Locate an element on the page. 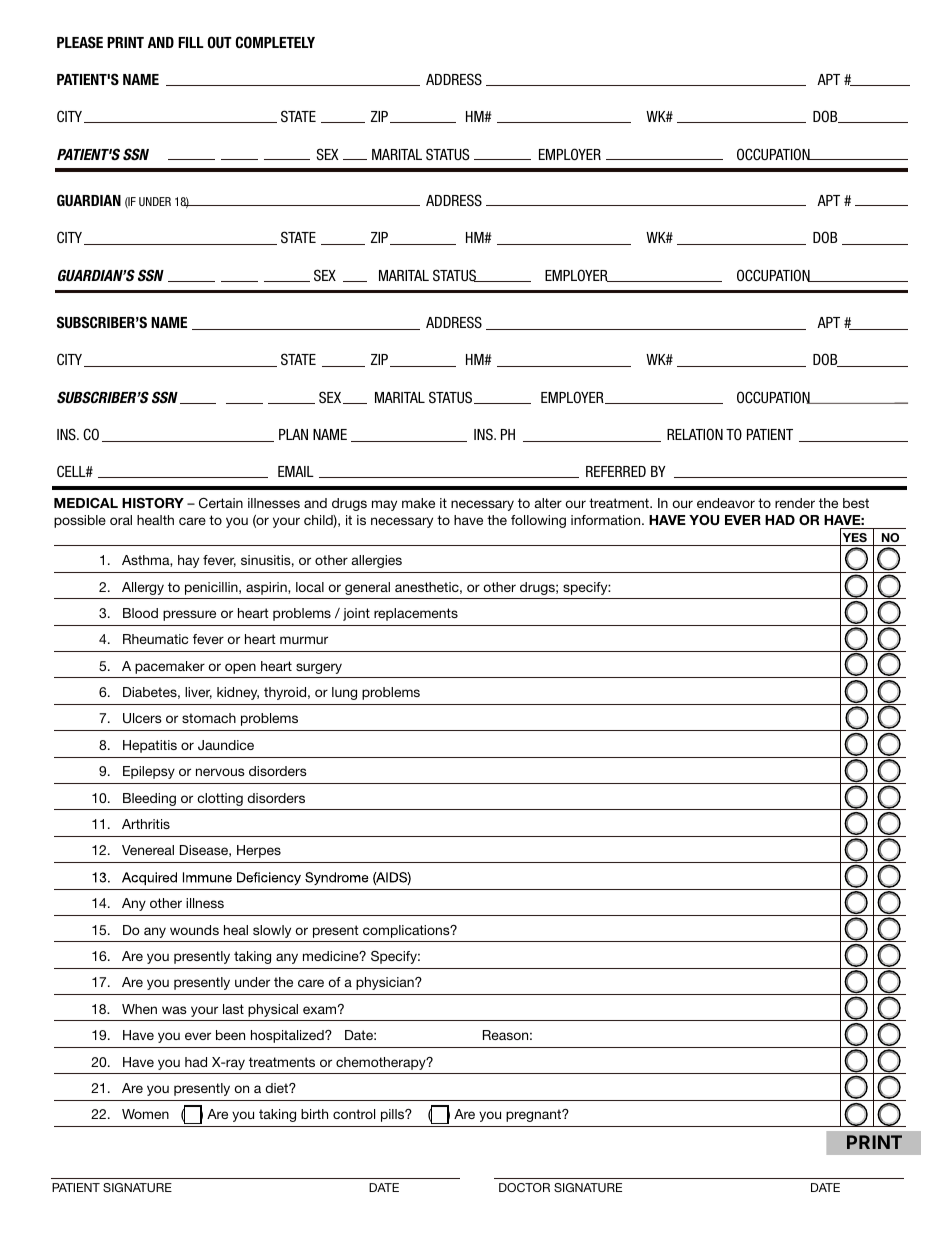 The height and width of the image is (1233, 952). replacements is located at coordinates (416, 614).
